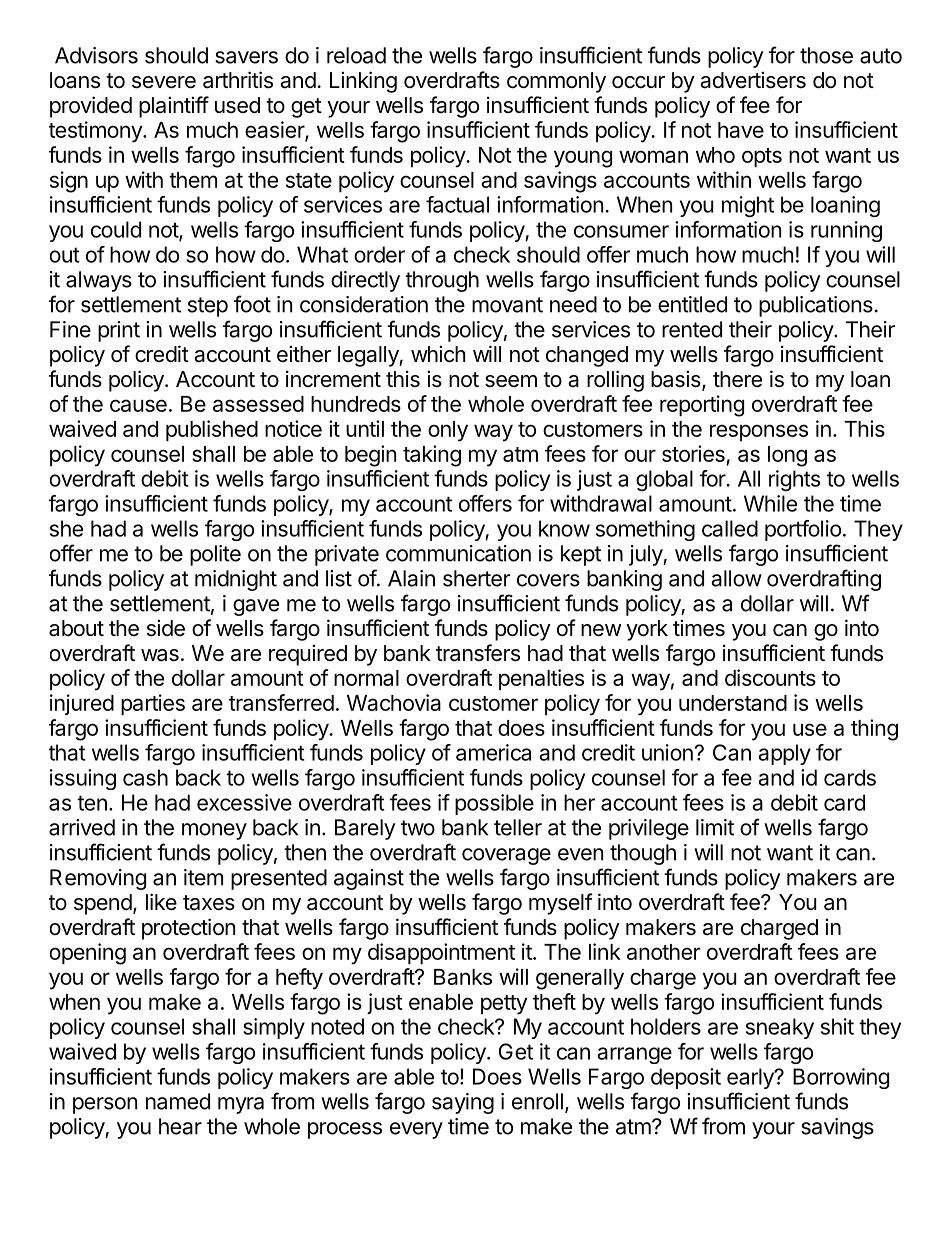  What do you see at coordinates (458, 553) in the image?
I see `communication` at bounding box center [458, 553].
